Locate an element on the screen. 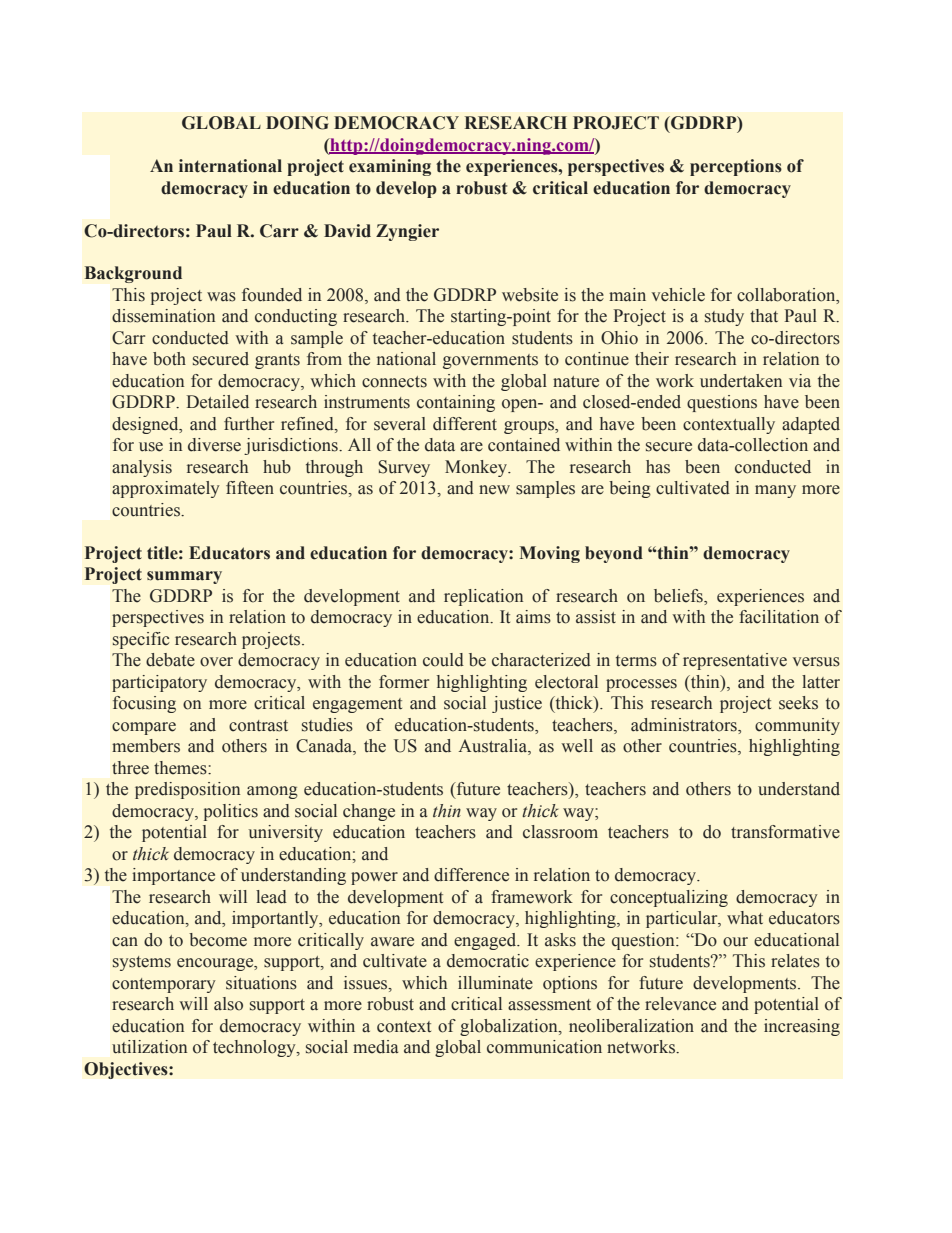 The width and height of the screenshot is (952, 1233). new is located at coordinates (494, 490).
